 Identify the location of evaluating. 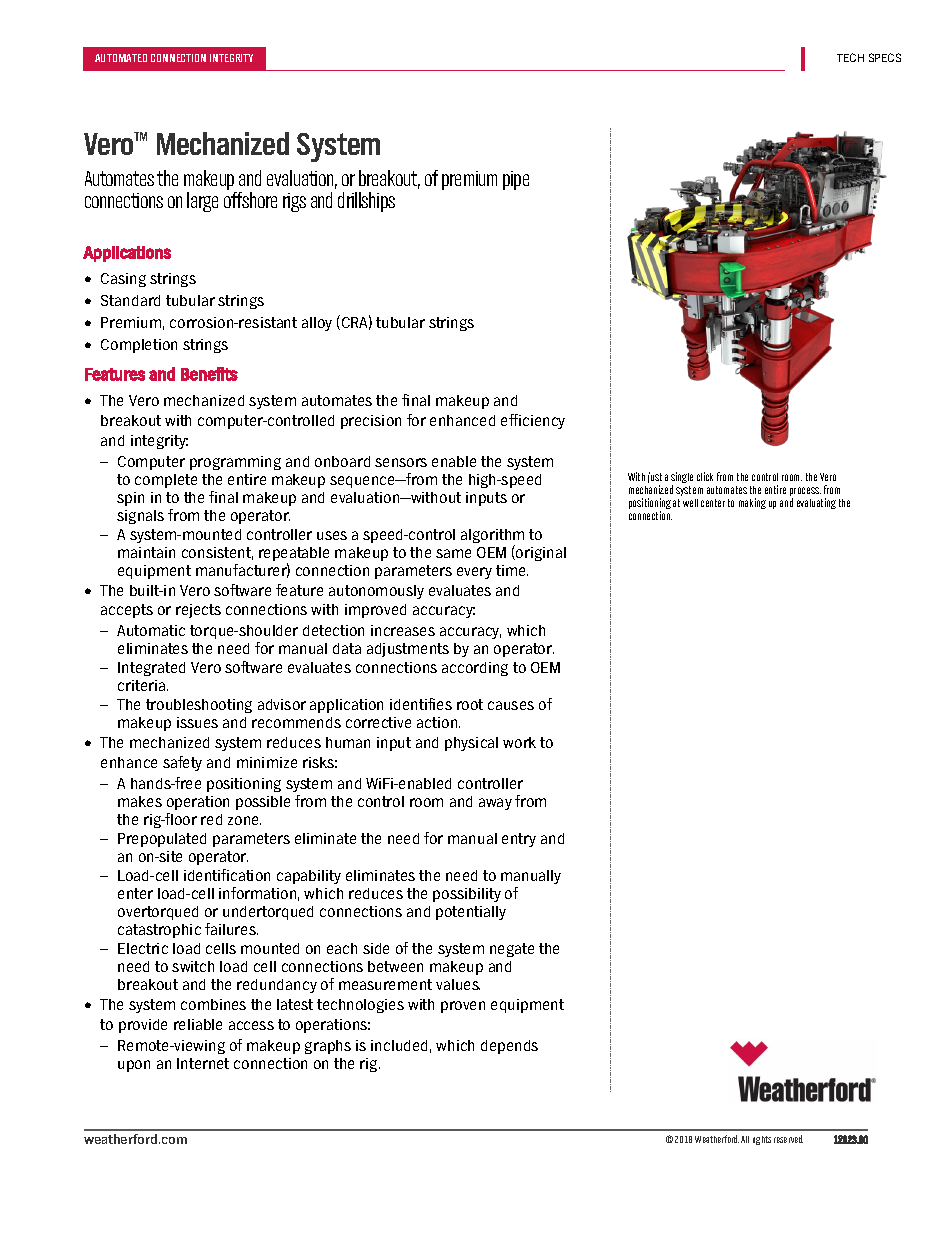
(816, 503).
